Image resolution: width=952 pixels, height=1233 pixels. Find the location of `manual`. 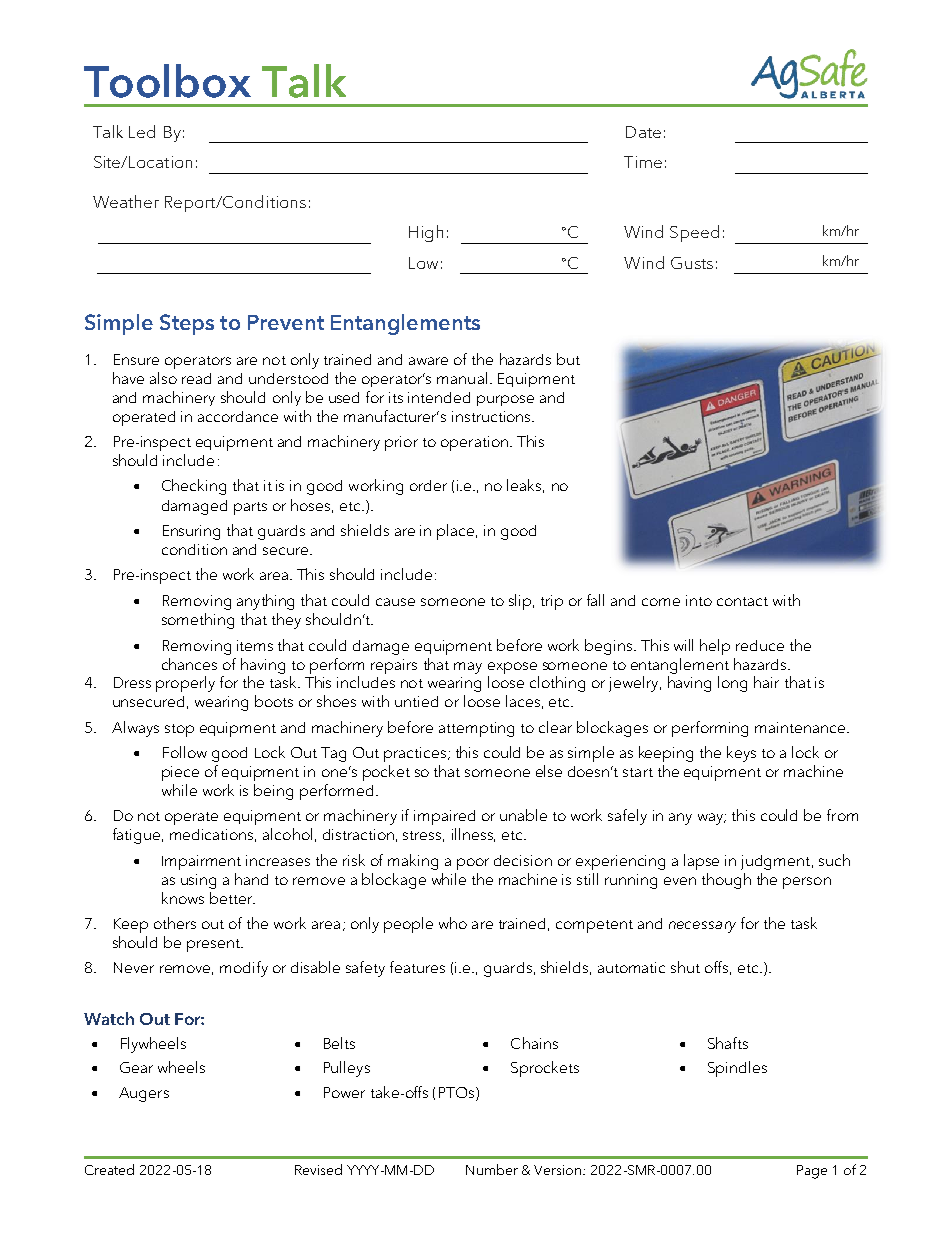

manual is located at coordinates (462, 378).
